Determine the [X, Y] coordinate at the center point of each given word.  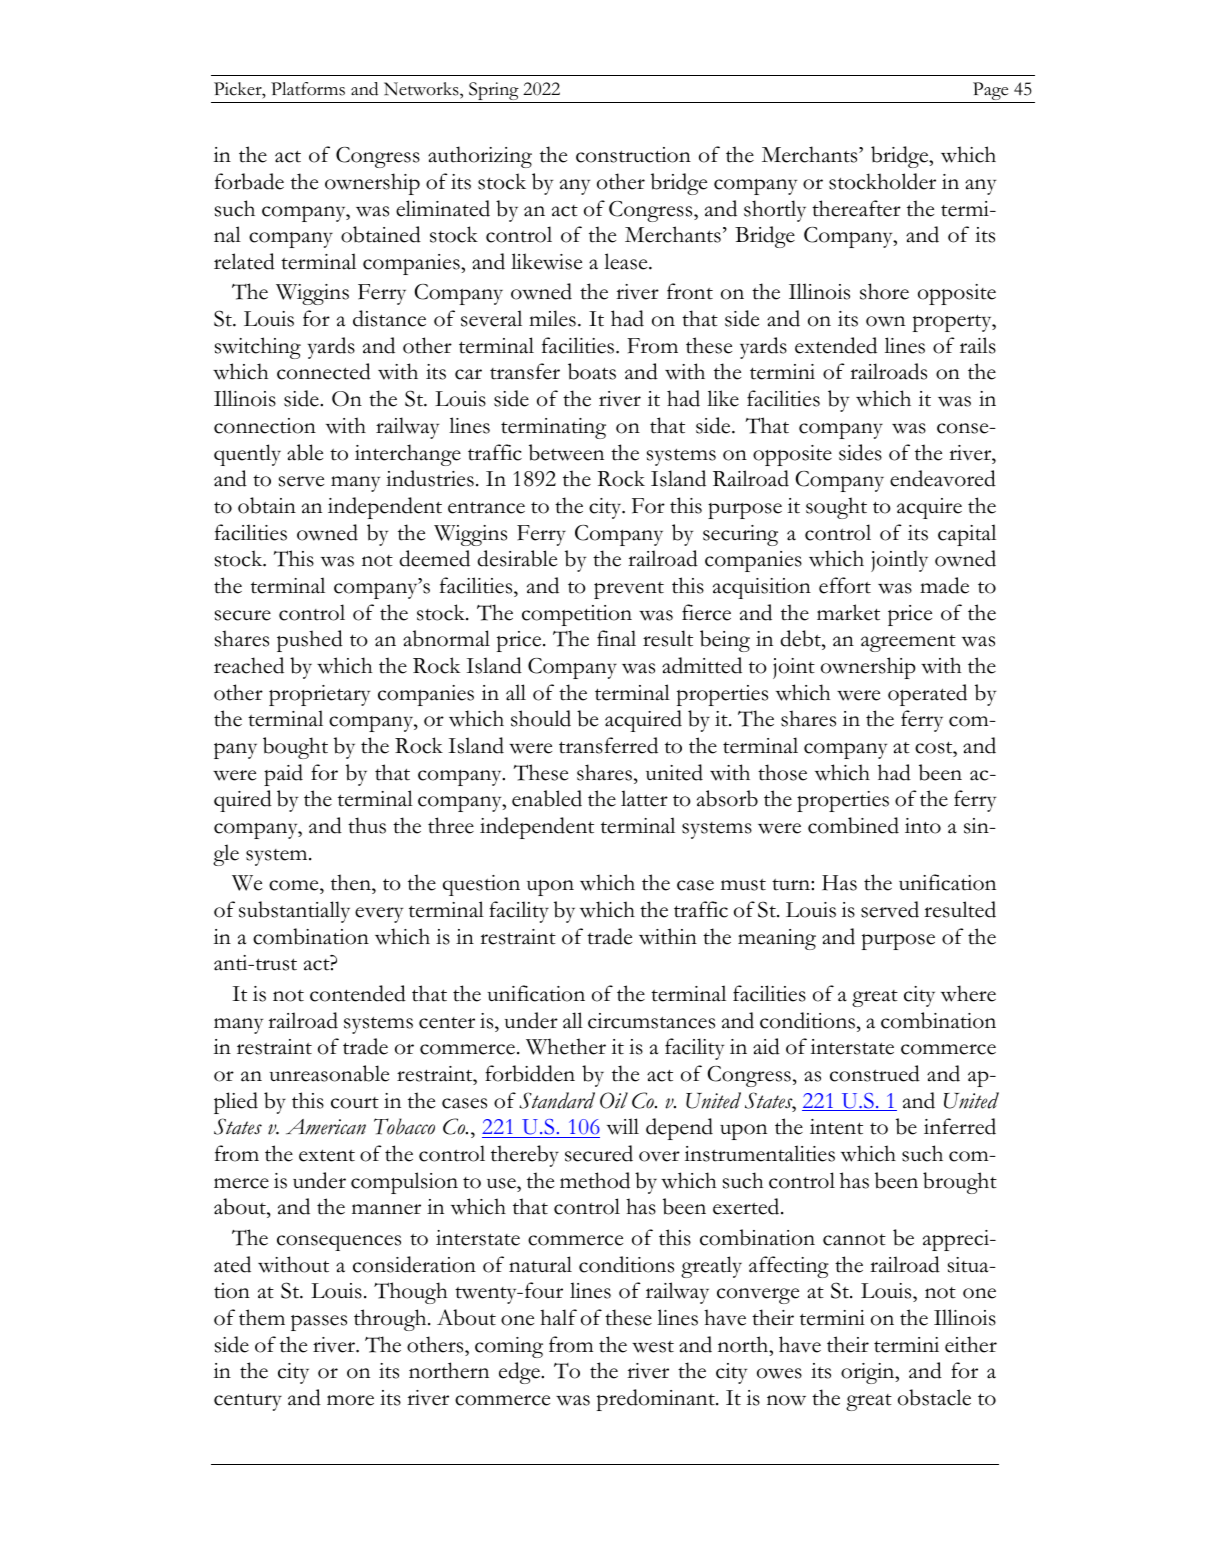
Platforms [308, 89]
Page [991, 92]
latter [644, 798]
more [350, 1400]
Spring [494, 92]
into [923, 826]
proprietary [320, 695]
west [653, 1347]
